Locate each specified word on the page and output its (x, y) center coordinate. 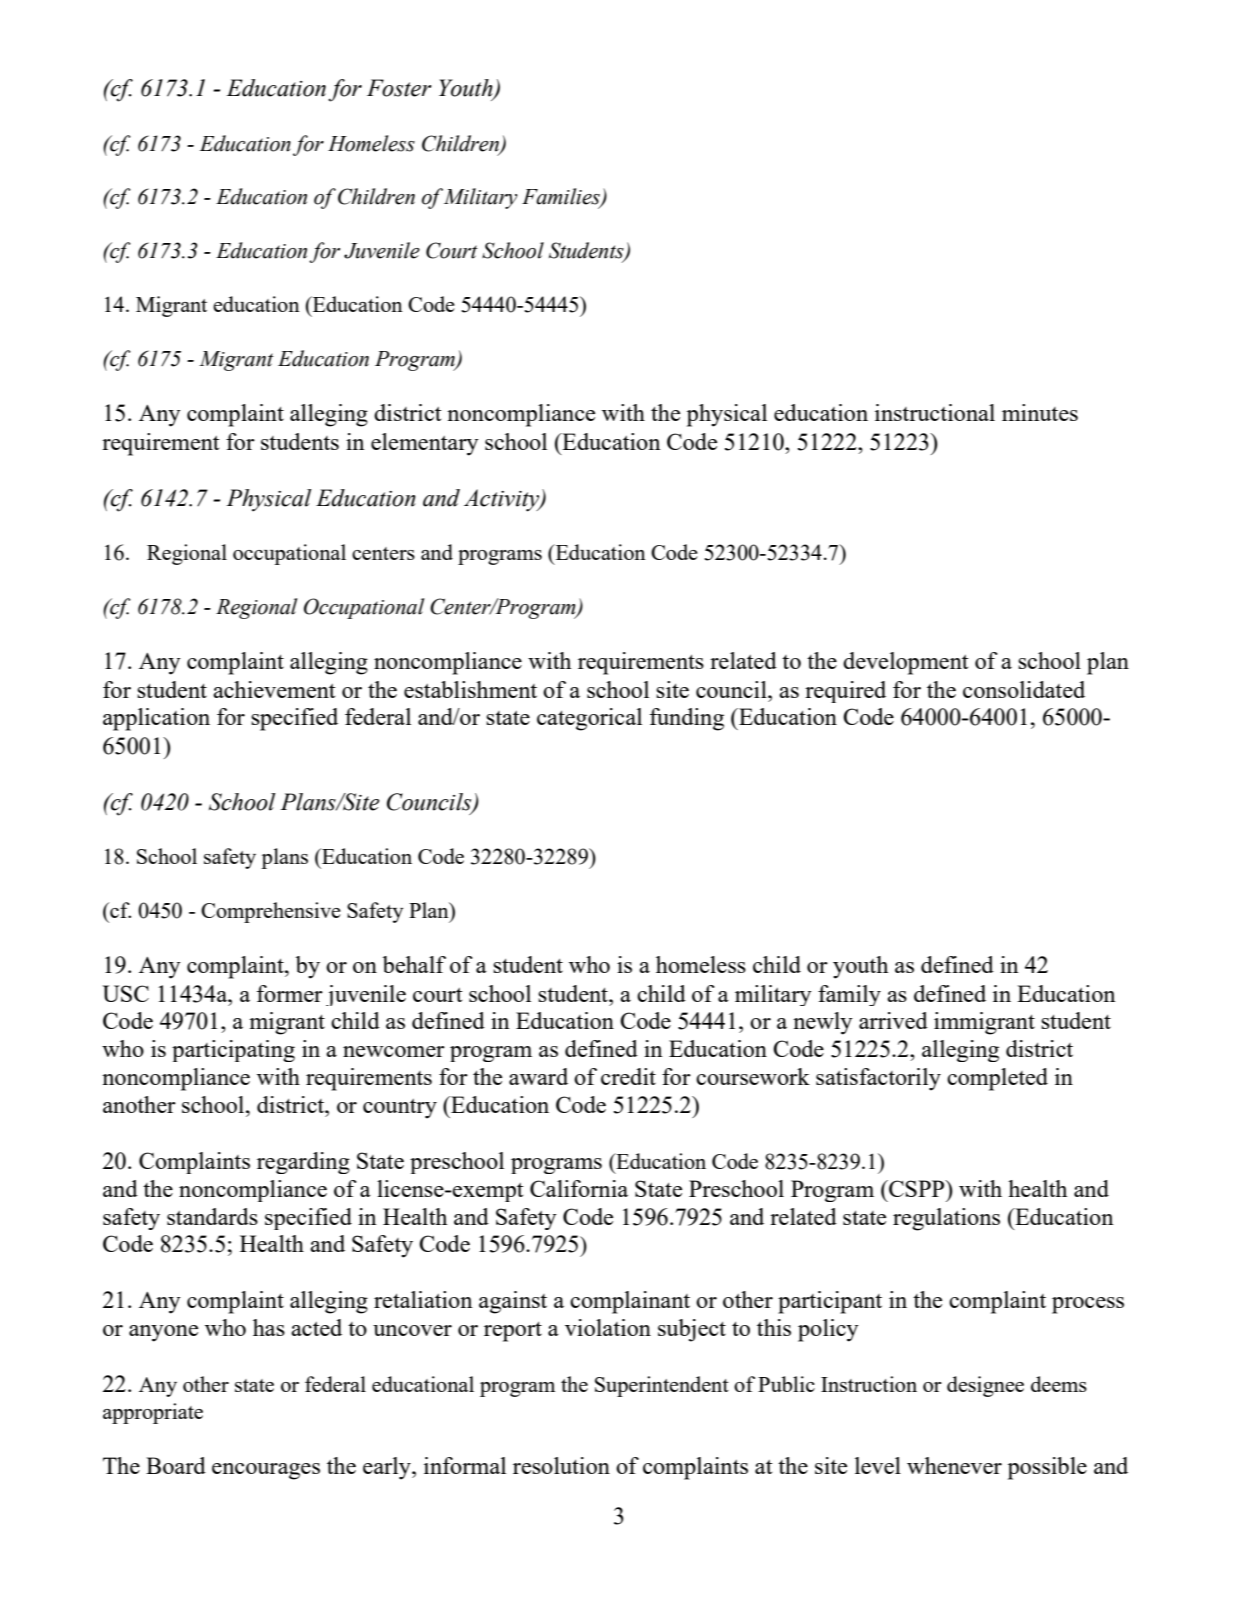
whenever (954, 1465)
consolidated (1024, 689)
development (906, 663)
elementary (425, 444)
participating (233, 1051)
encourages (266, 1471)
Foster (399, 88)
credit (628, 1076)
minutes (1040, 412)
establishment (470, 689)
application (156, 719)
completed (997, 1079)
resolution (561, 1465)
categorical (589, 719)
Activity (503, 500)
